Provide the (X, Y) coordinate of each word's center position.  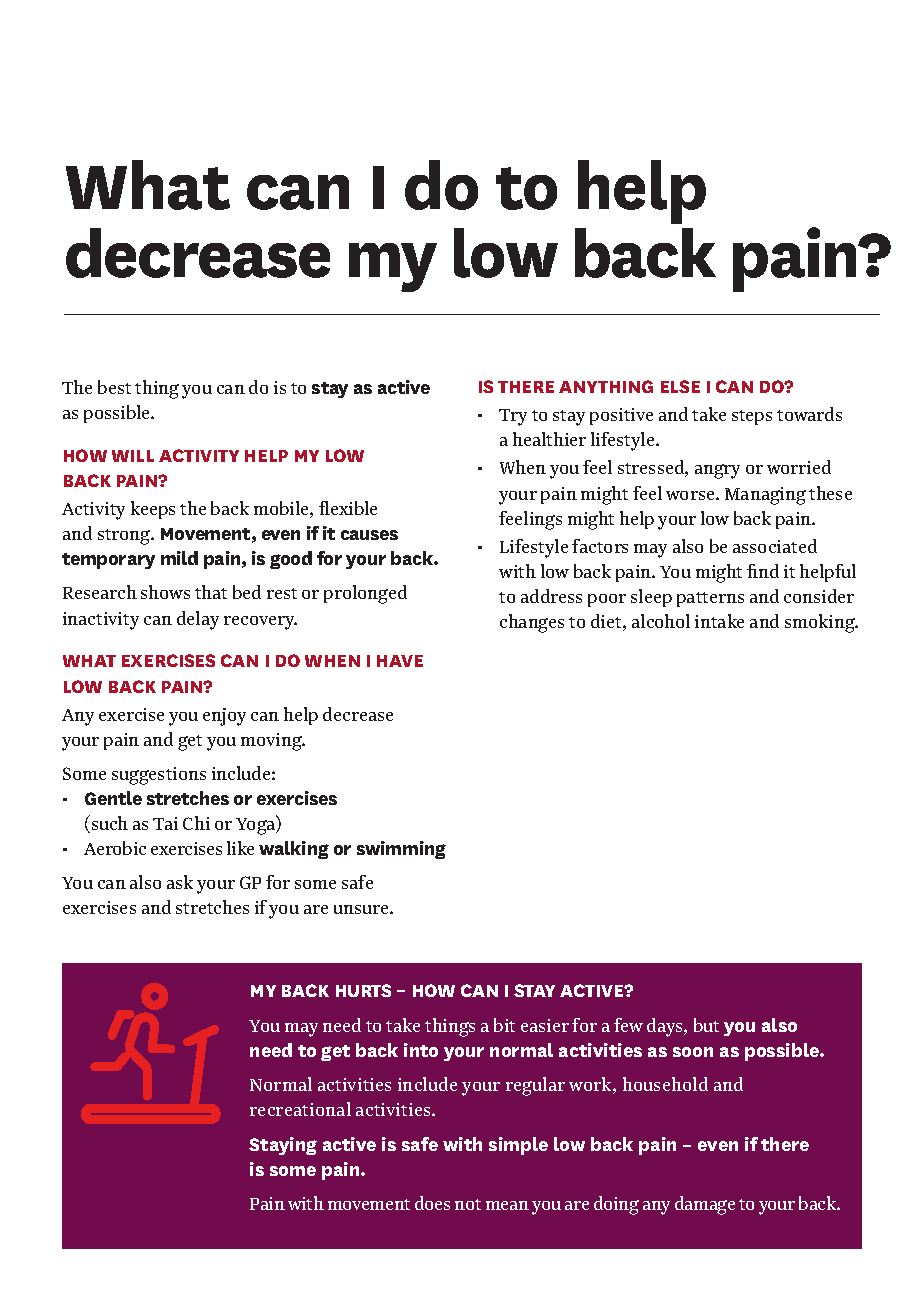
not (468, 1204)
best (114, 387)
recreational (300, 1109)
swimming (401, 850)
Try (513, 417)
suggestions (159, 776)
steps (752, 417)
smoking (821, 623)
